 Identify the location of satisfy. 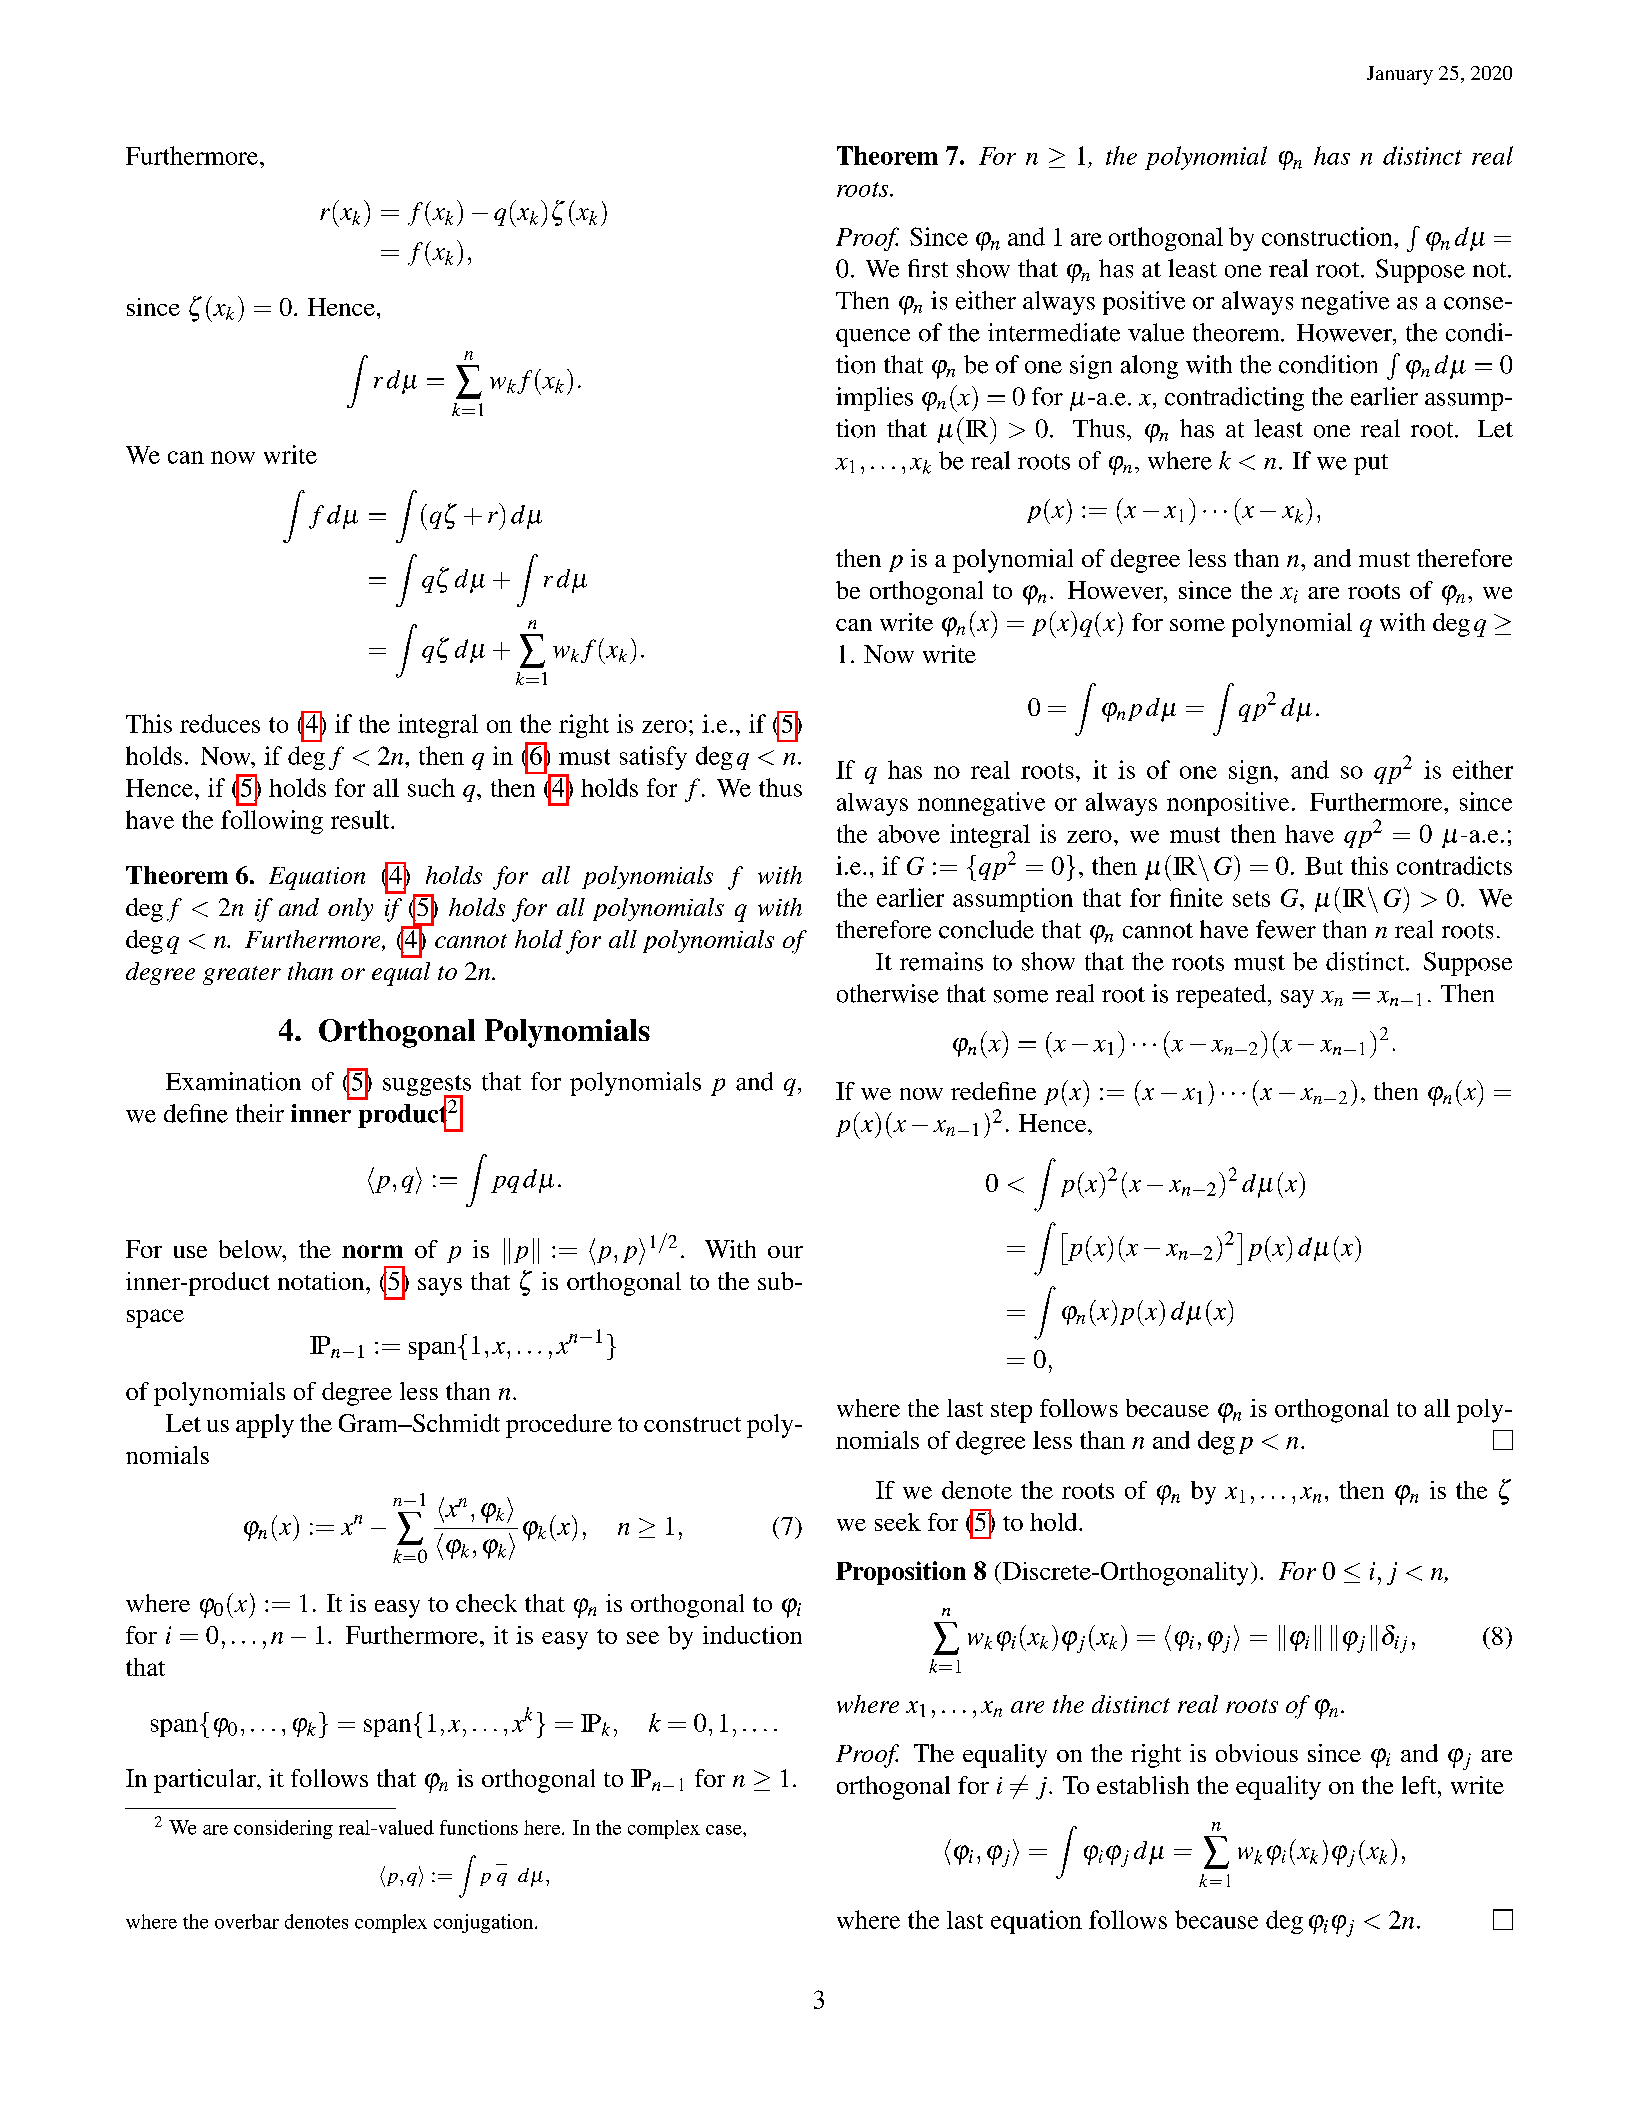
(653, 758).
